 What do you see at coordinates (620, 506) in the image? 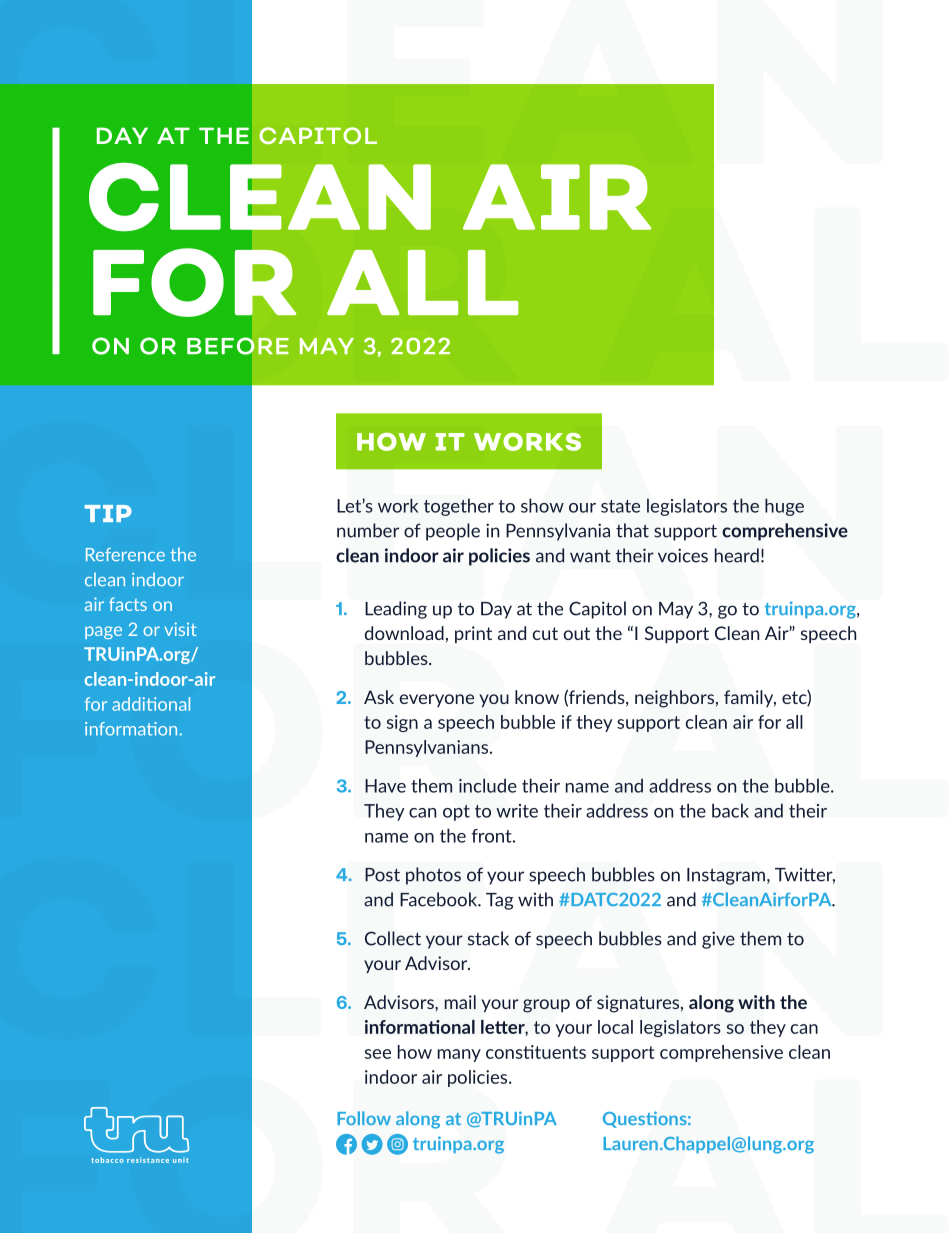
I see `state` at bounding box center [620, 506].
